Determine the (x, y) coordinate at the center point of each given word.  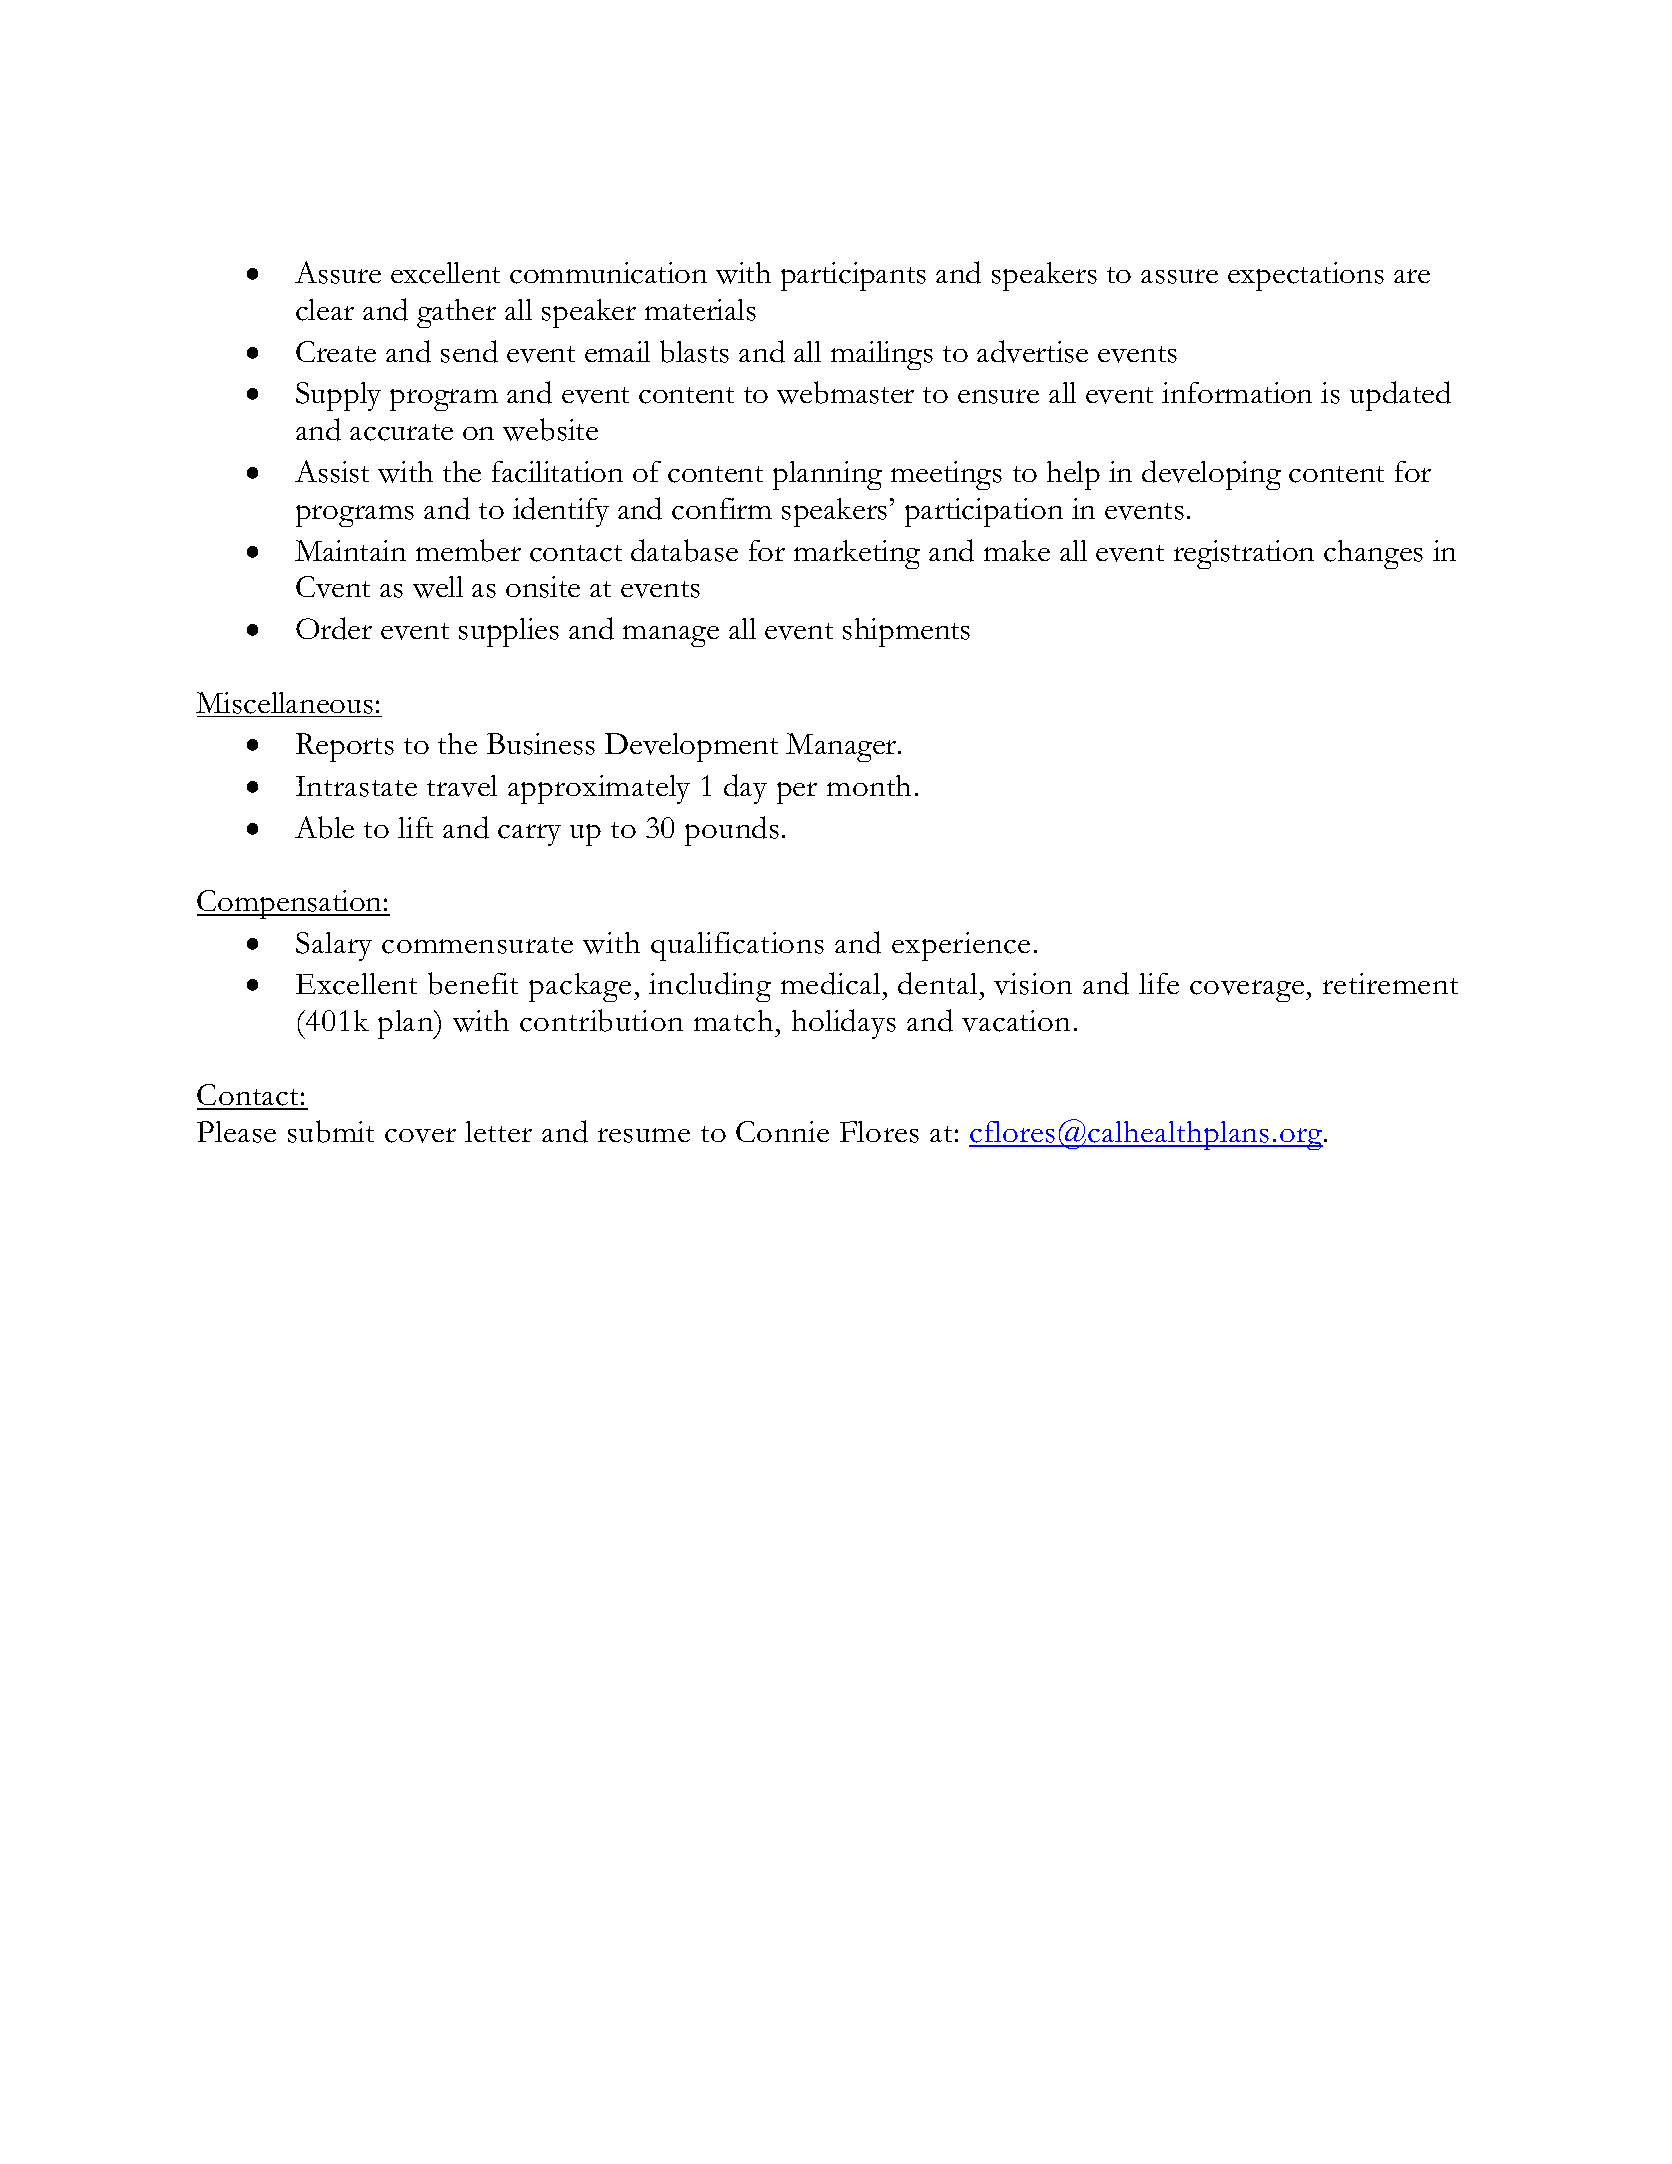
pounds (732, 831)
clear (325, 310)
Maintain (350, 550)
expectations (1306, 276)
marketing (857, 554)
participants (853, 276)
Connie (782, 1131)
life (1159, 983)
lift (415, 827)
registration (1244, 554)
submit (331, 1131)
